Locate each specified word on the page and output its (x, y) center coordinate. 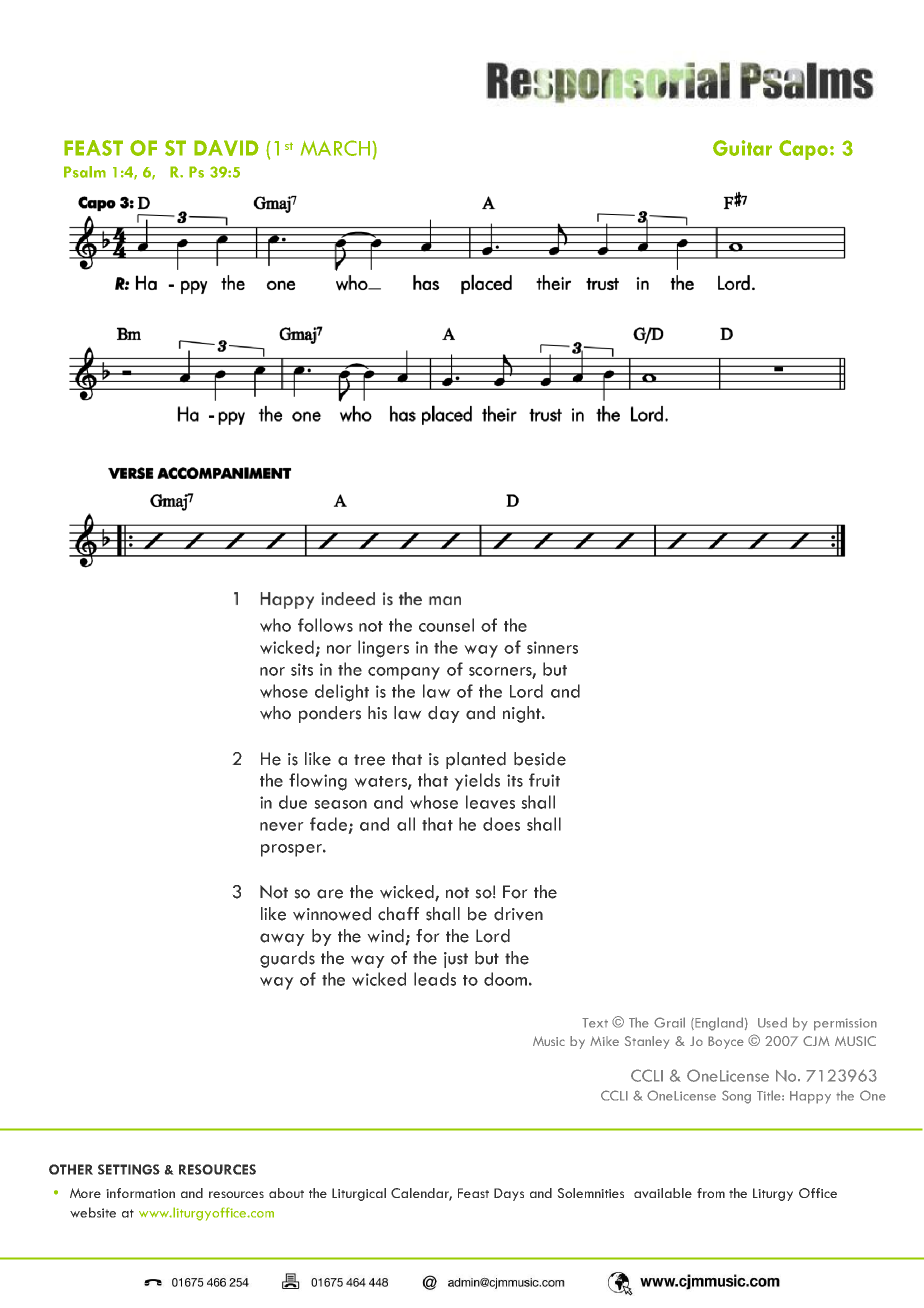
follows (325, 625)
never (282, 826)
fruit (544, 780)
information (140, 1193)
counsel (446, 625)
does (501, 824)
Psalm (85, 172)
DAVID (226, 148)
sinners (552, 647)
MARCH (337, 148)
